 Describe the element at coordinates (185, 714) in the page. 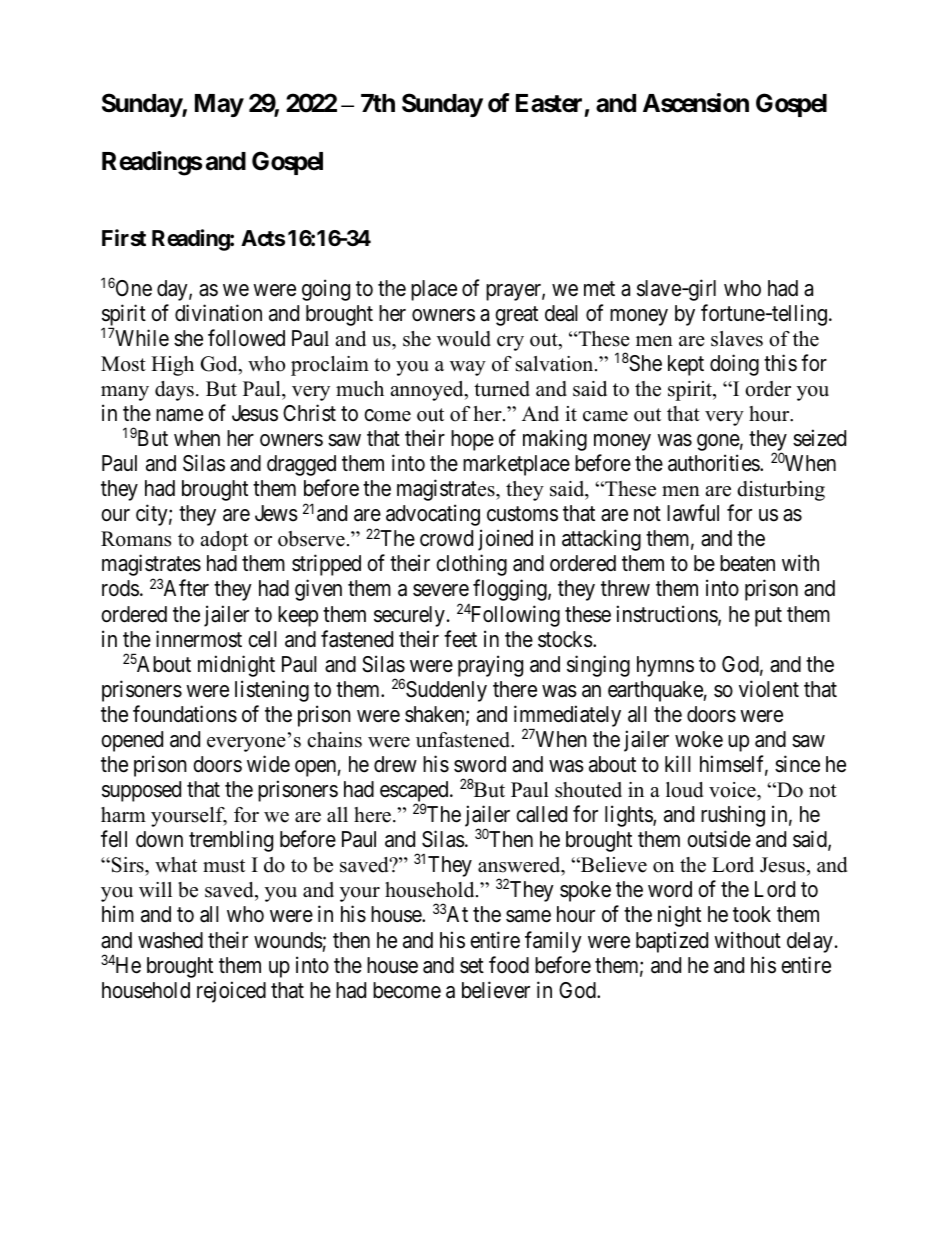

I see `foundations` at that location.
